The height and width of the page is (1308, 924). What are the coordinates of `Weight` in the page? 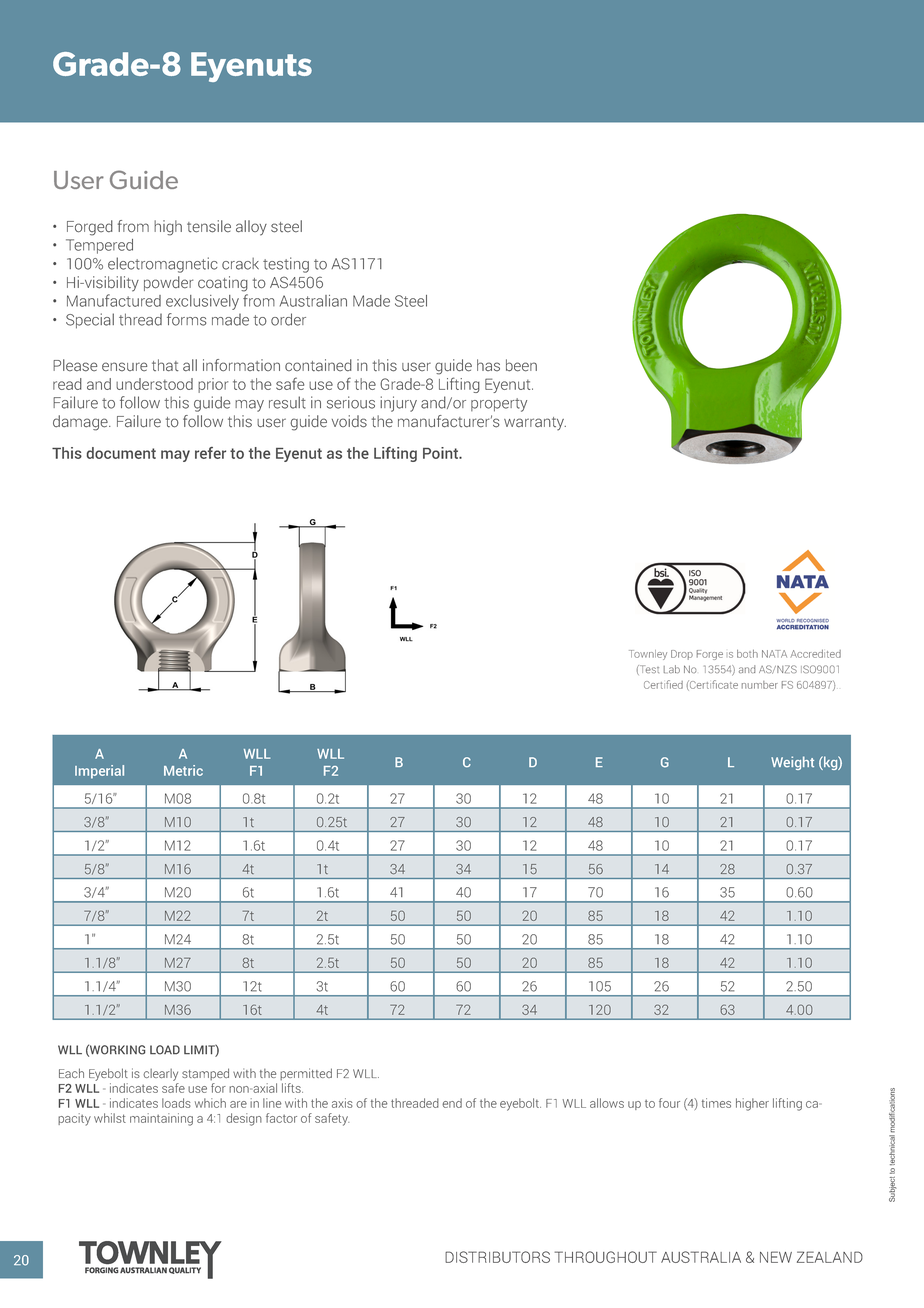 It's located at (792, 763).
